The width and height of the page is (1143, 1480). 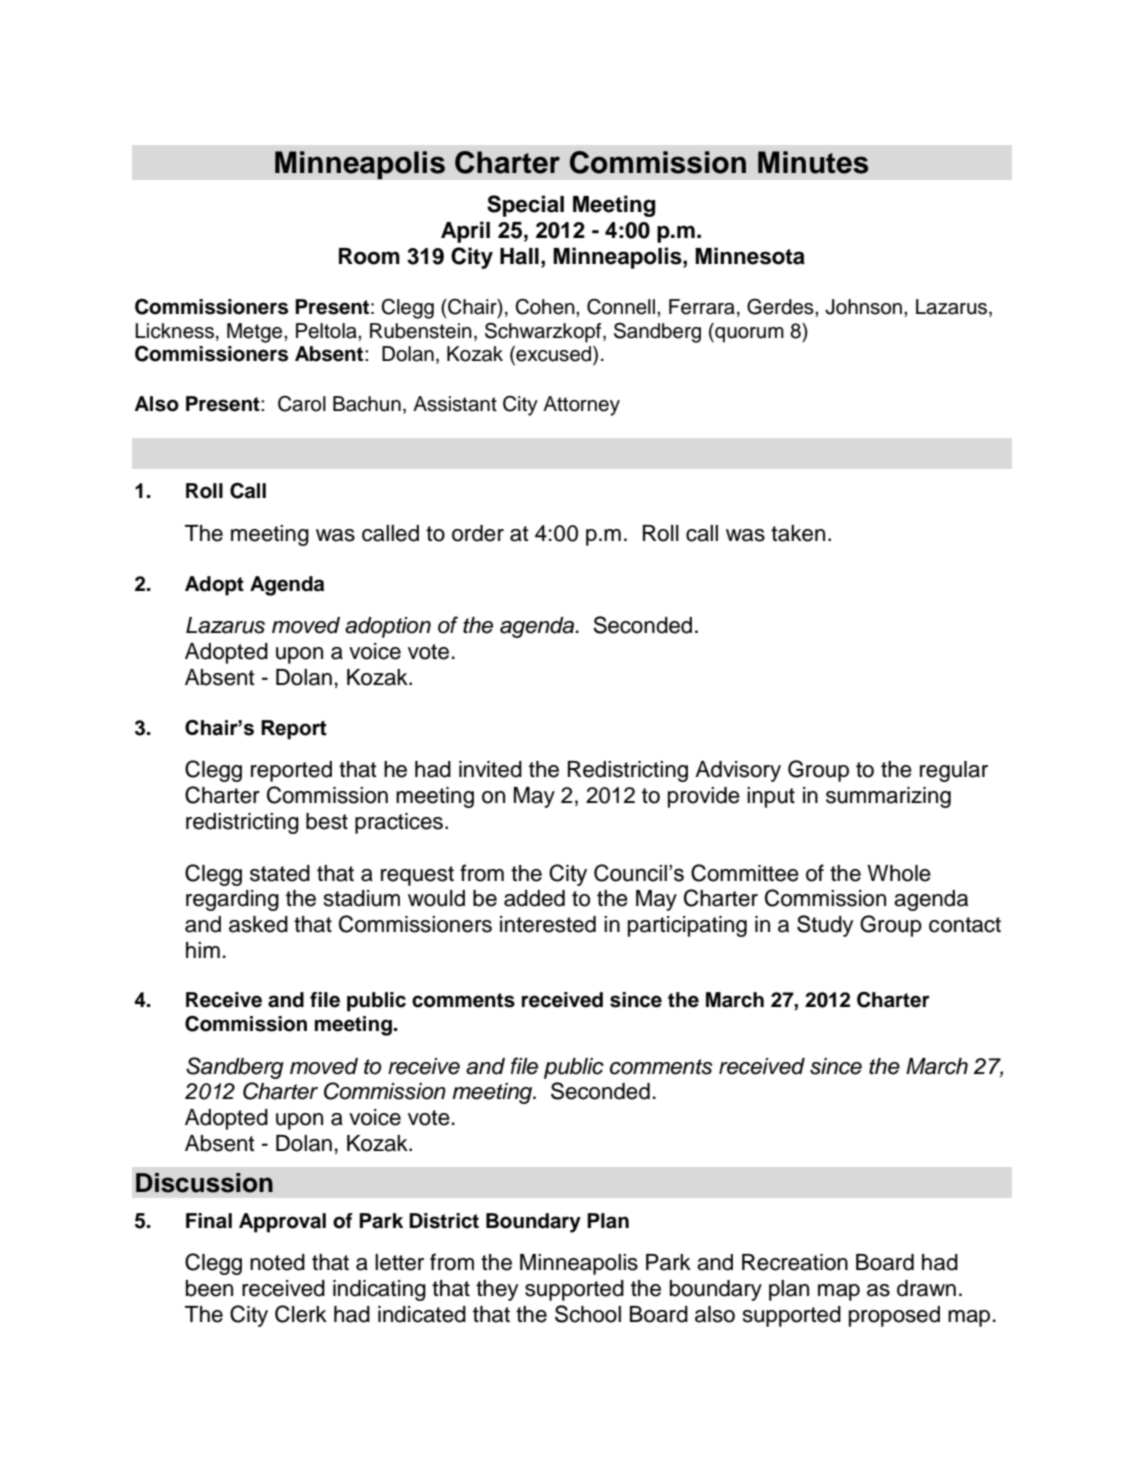 I want to click on Attorney, so click(x=581, y=406).
